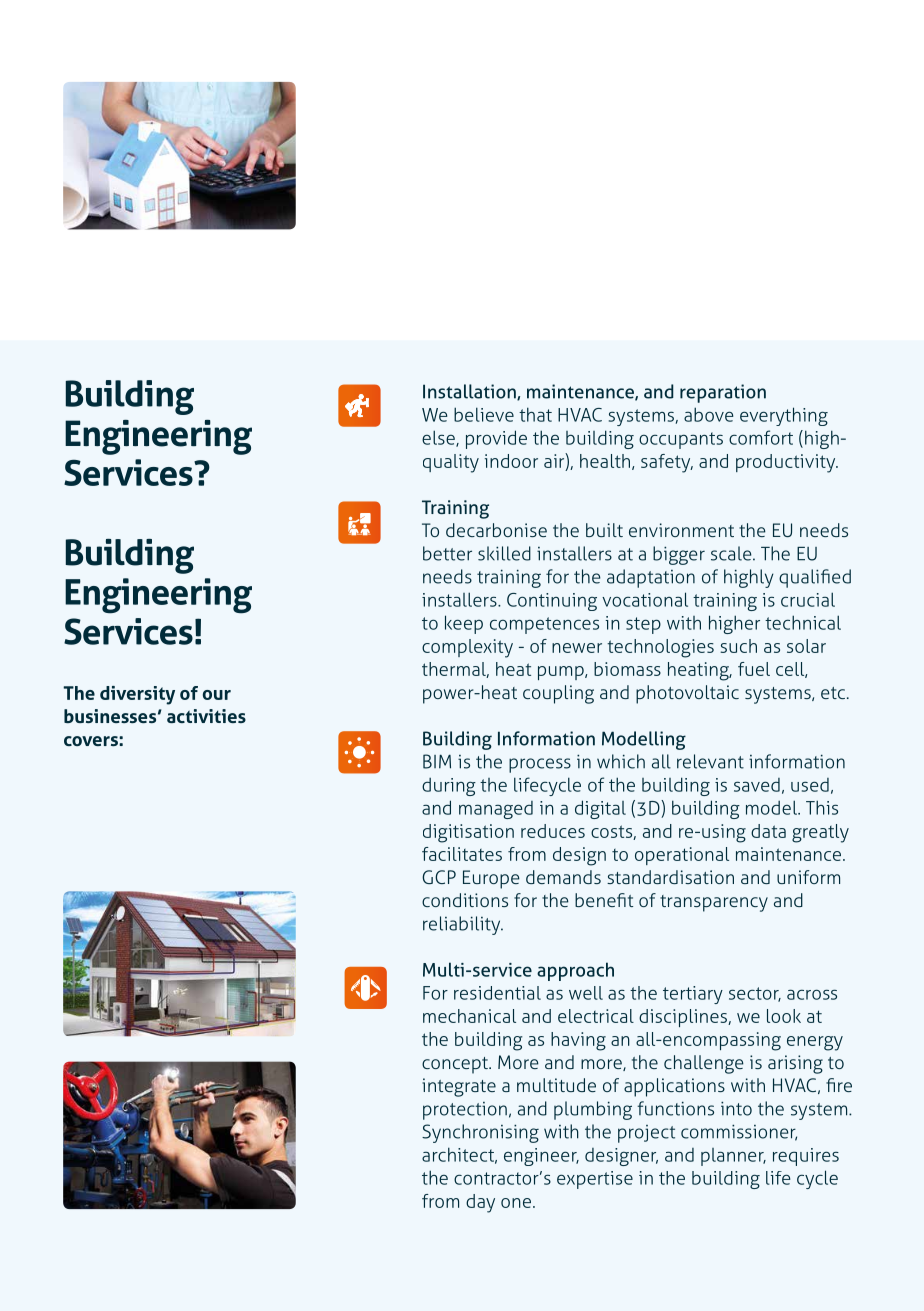 The width and height of the image is (924, 1311). What do you see at coordinates (439, 438) in the image?
I see `else` at bounding box center [439, 438].
